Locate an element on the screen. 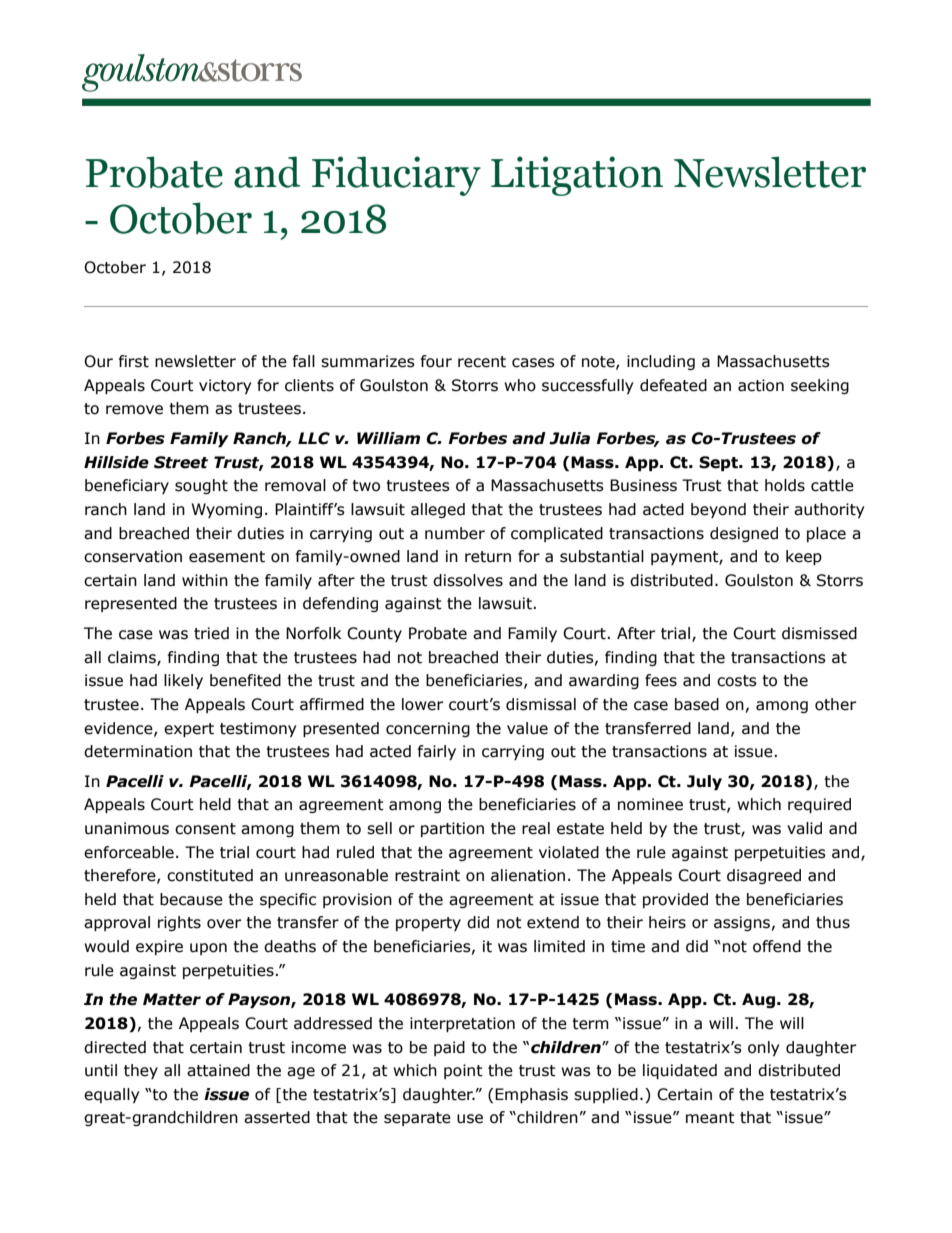 The image size is (952, 1233). constituted is located at coordinates (210, 875).
